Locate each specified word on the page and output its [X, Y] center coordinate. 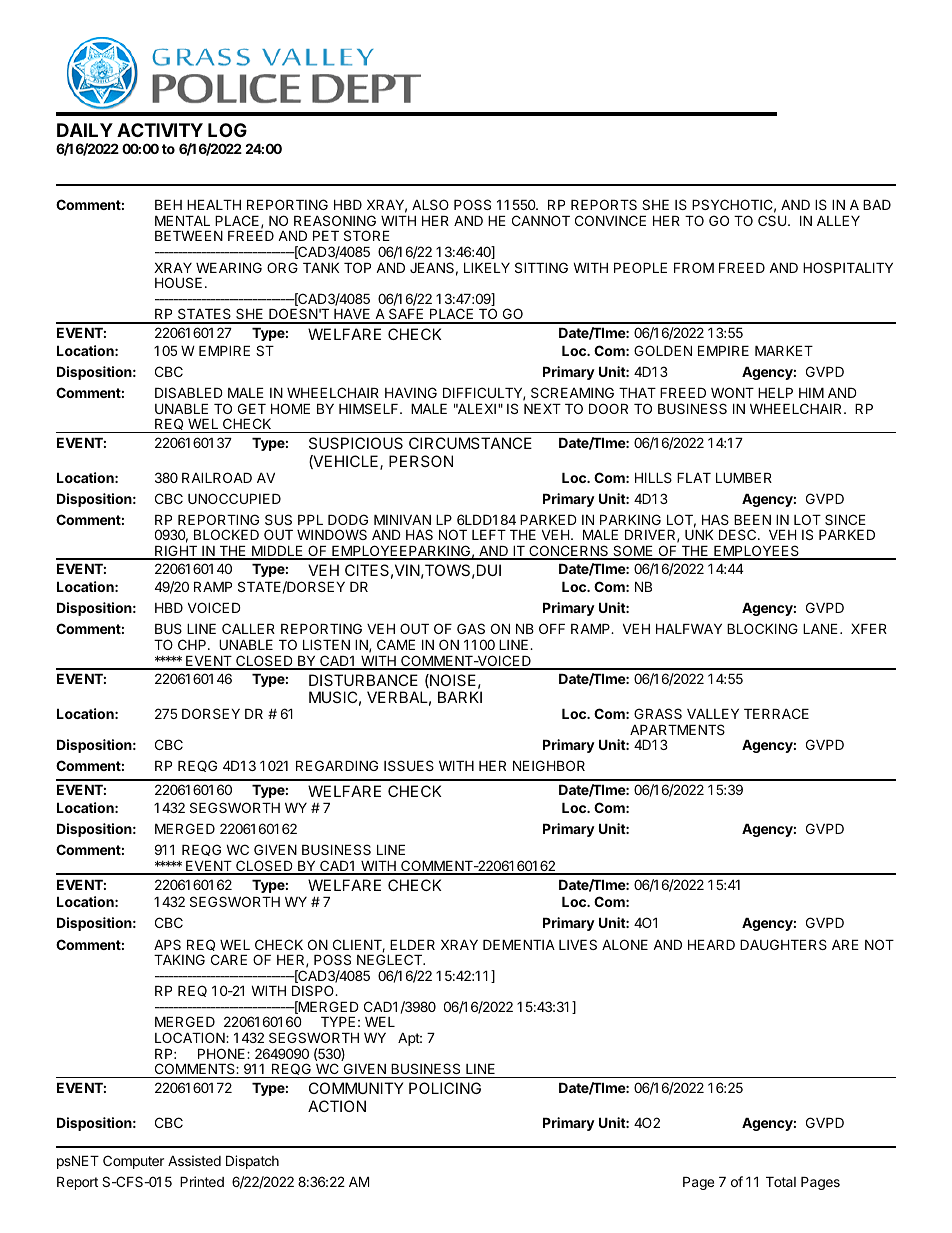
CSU [772, 220]
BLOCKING [762, 628]
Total [781, 1182]
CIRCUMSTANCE [470, 443]
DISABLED [189, 392]
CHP [193, 644]
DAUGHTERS [783, 944]
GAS [471, 628]
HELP [775, 393]
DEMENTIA [519, 945]
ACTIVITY [160, 130]
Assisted [194, 1160]
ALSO [430, 204]
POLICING [445, 1088]
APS [167, 944]
